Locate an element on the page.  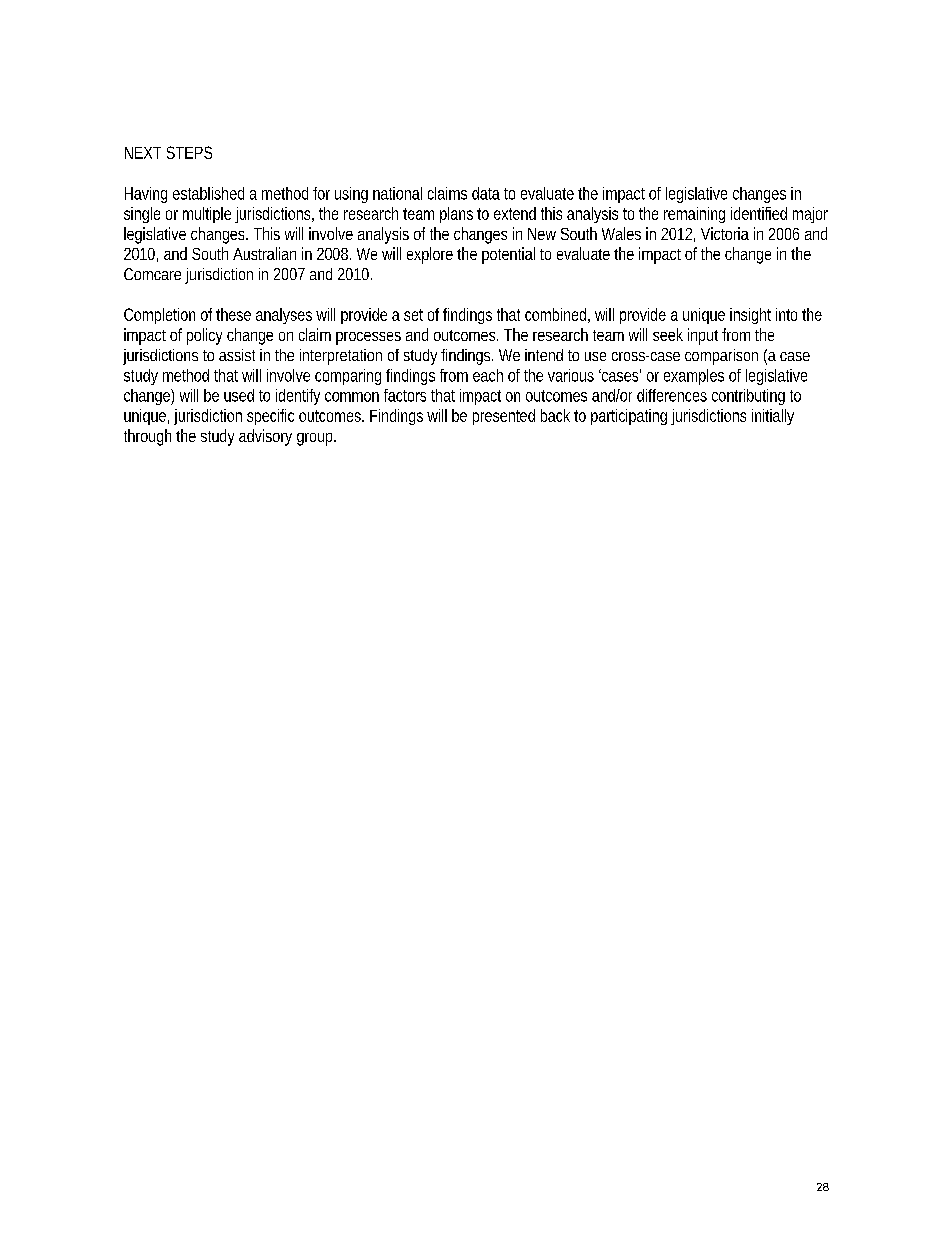
plans is located at coordinates (456, 215).
